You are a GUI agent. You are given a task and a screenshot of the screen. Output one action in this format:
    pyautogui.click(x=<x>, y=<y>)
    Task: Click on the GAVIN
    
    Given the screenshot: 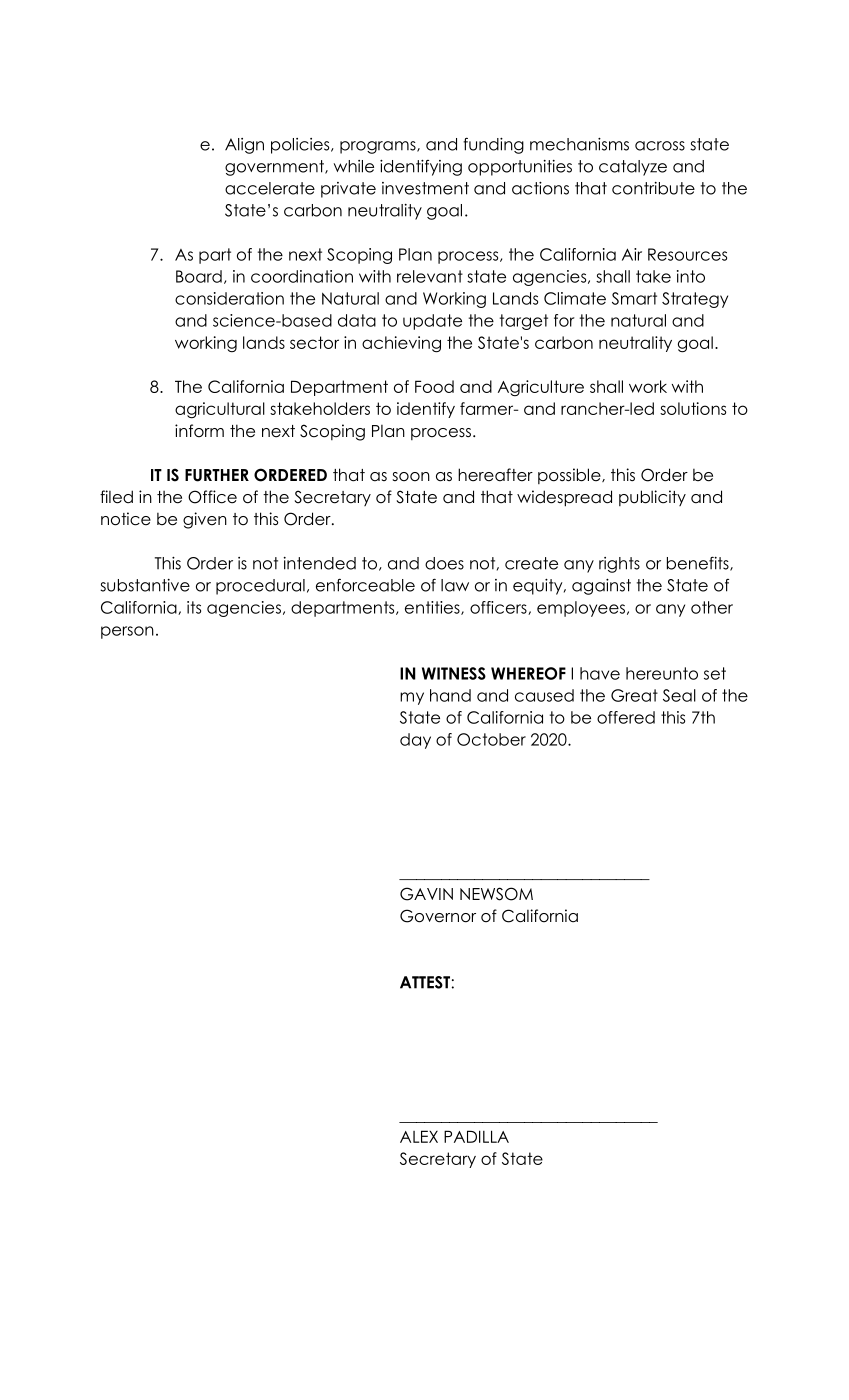 What is the action you would take?
    pyautogui.click(x=426, y=894)
